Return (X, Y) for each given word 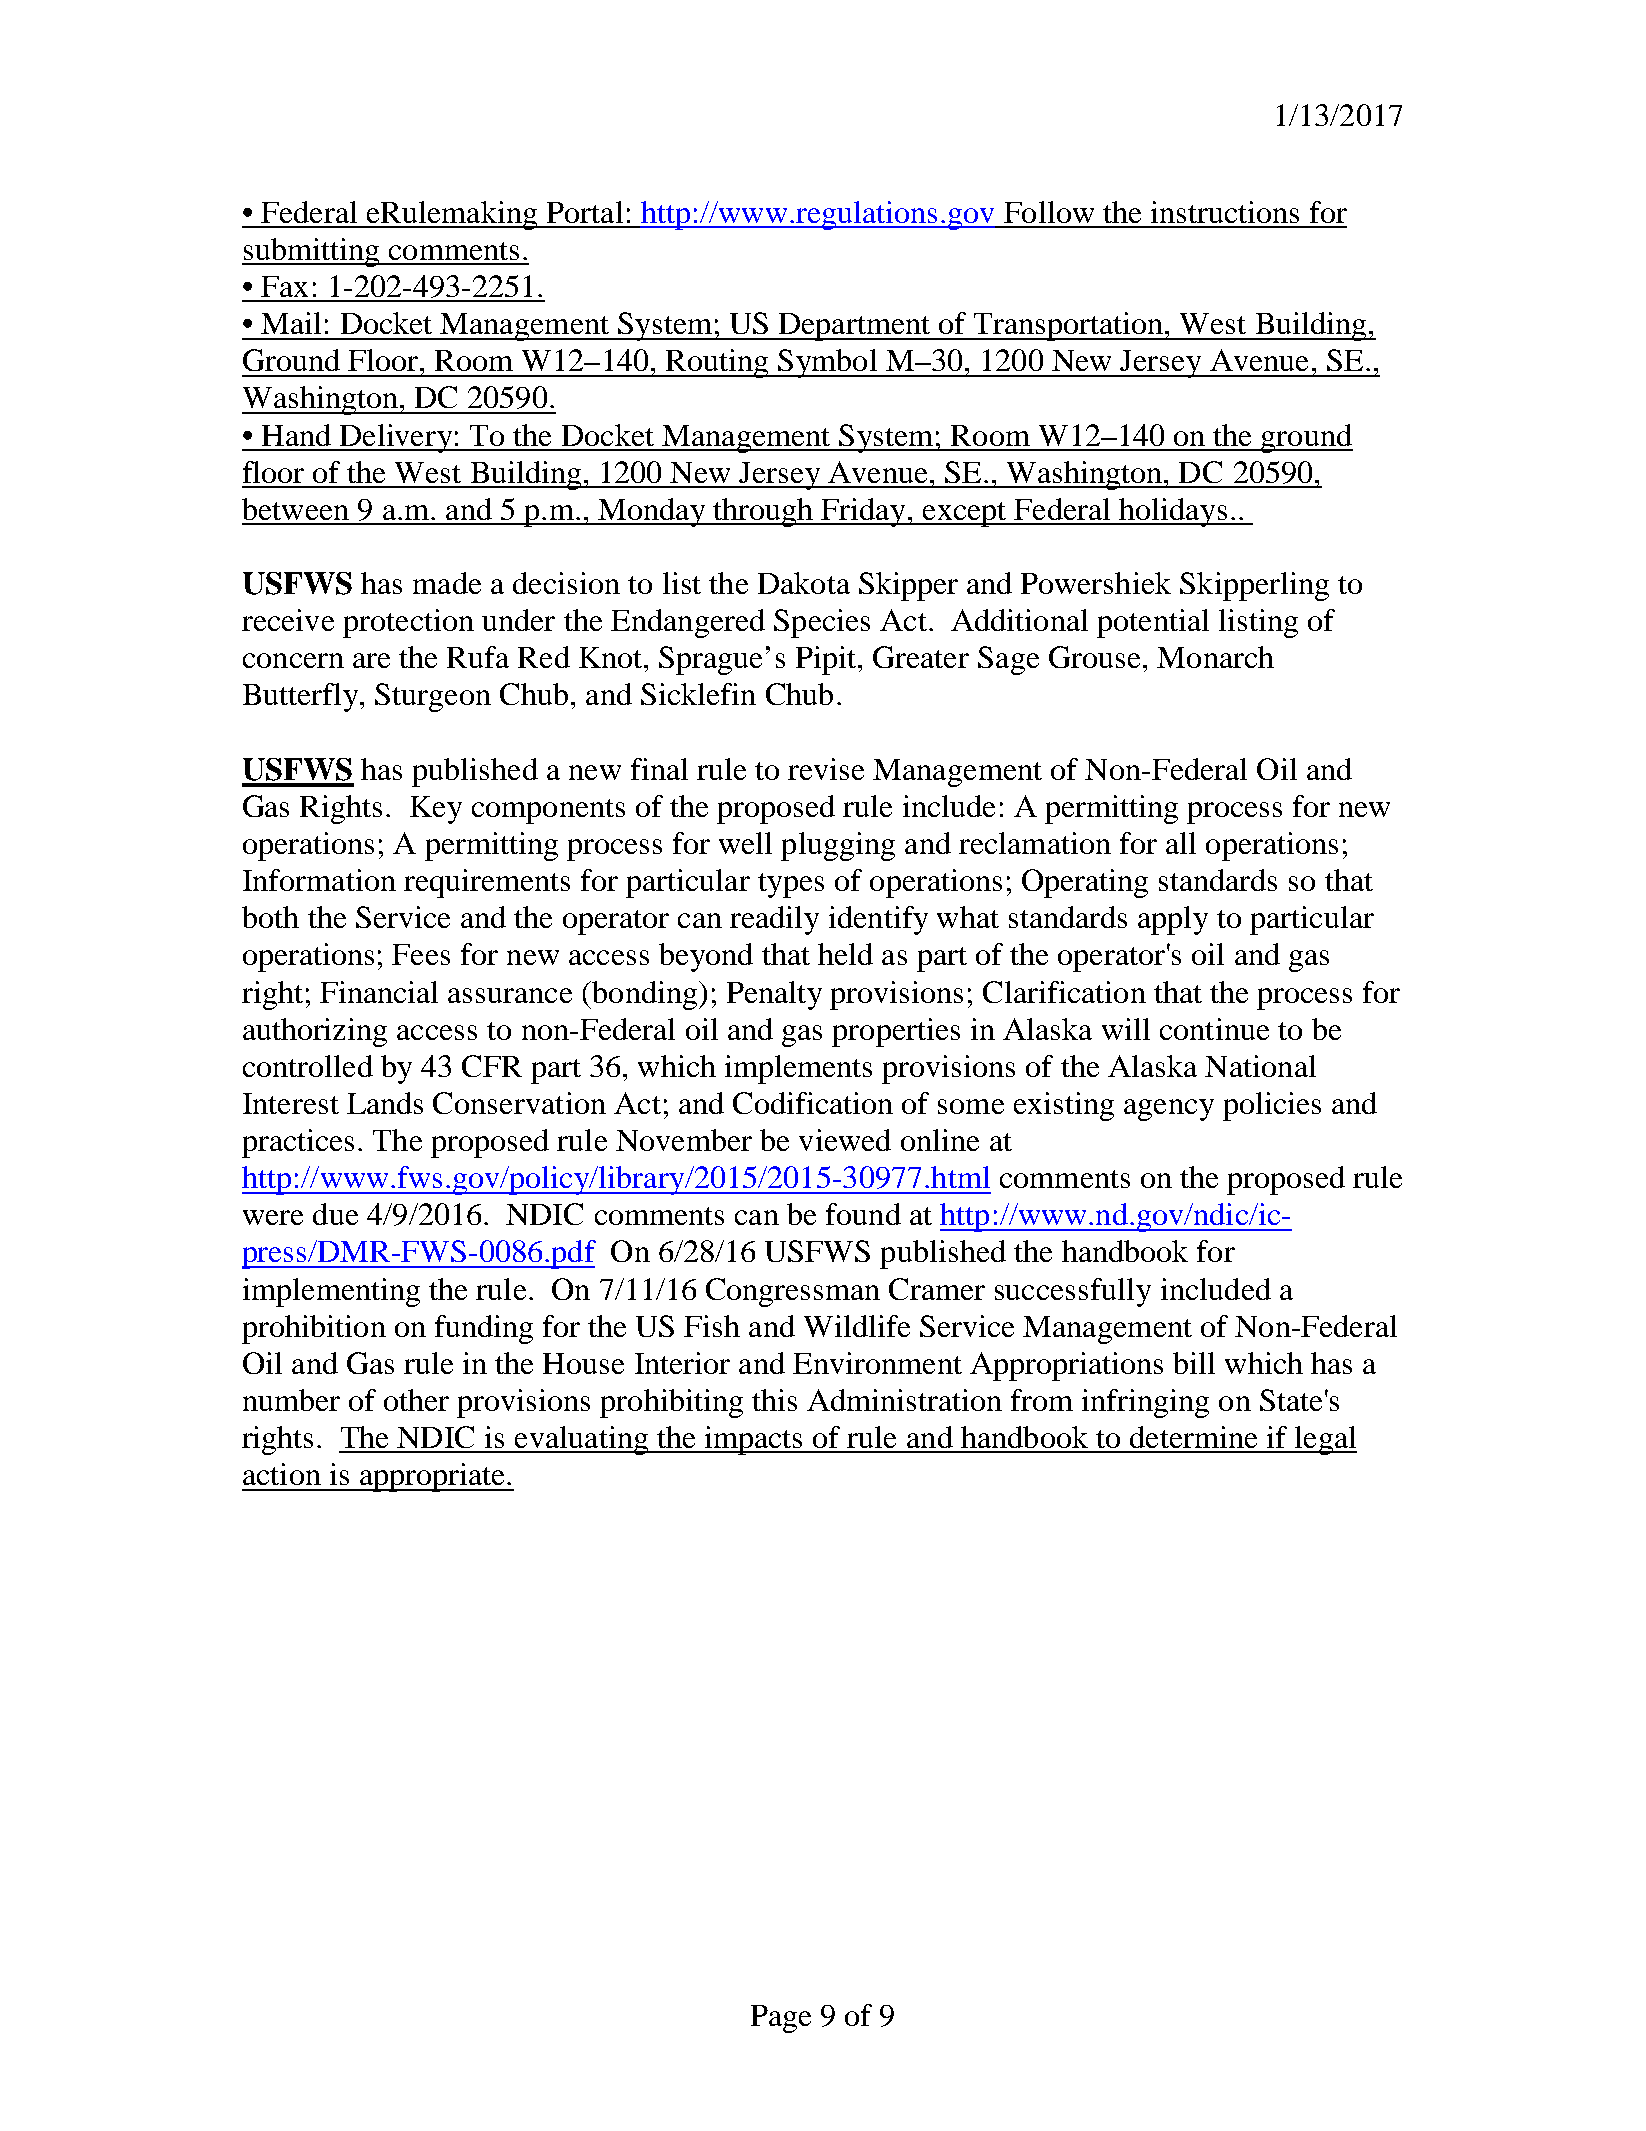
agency (1169, 1110)
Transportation (1069, 326)
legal (1324, 1440)
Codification (813, 1103)
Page (781, 2019)
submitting (312, 252)
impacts (754, 1440)
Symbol (827, 363)
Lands (385, 1103)
